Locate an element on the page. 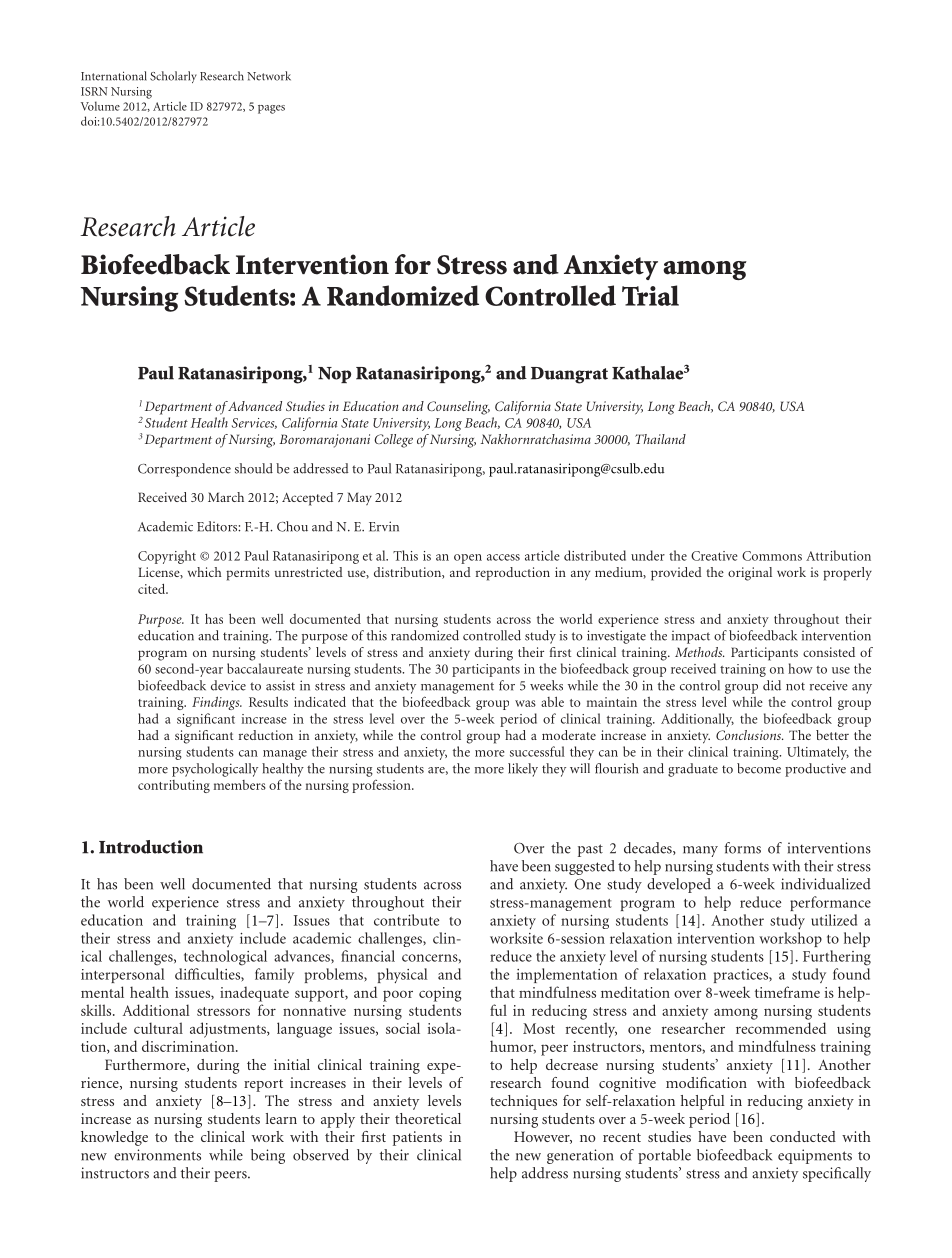  Trial is located at coordinates (650, 295).
